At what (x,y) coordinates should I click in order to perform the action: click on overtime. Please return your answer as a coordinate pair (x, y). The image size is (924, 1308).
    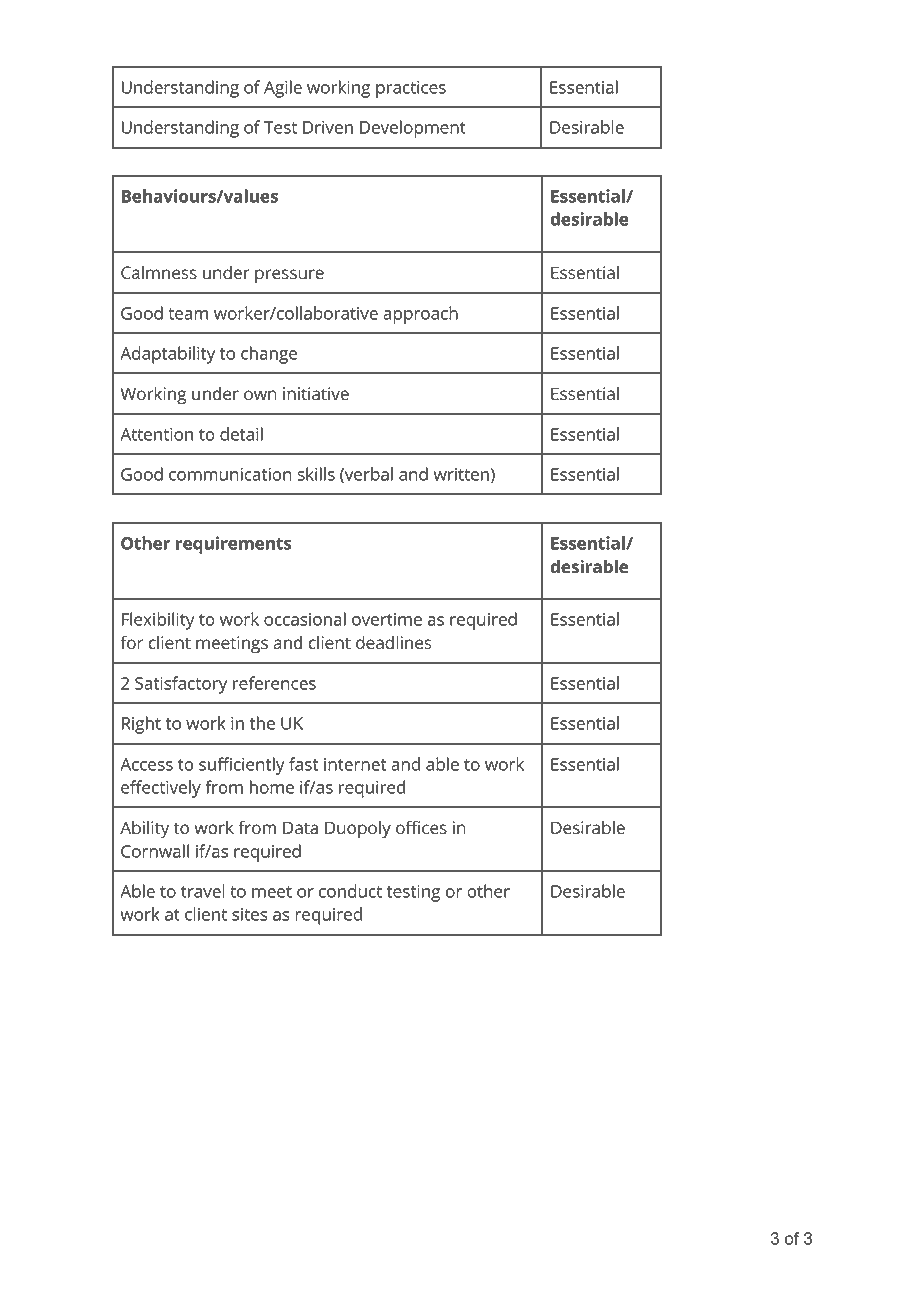
    Looking at the image, I should click on (387, 619).
